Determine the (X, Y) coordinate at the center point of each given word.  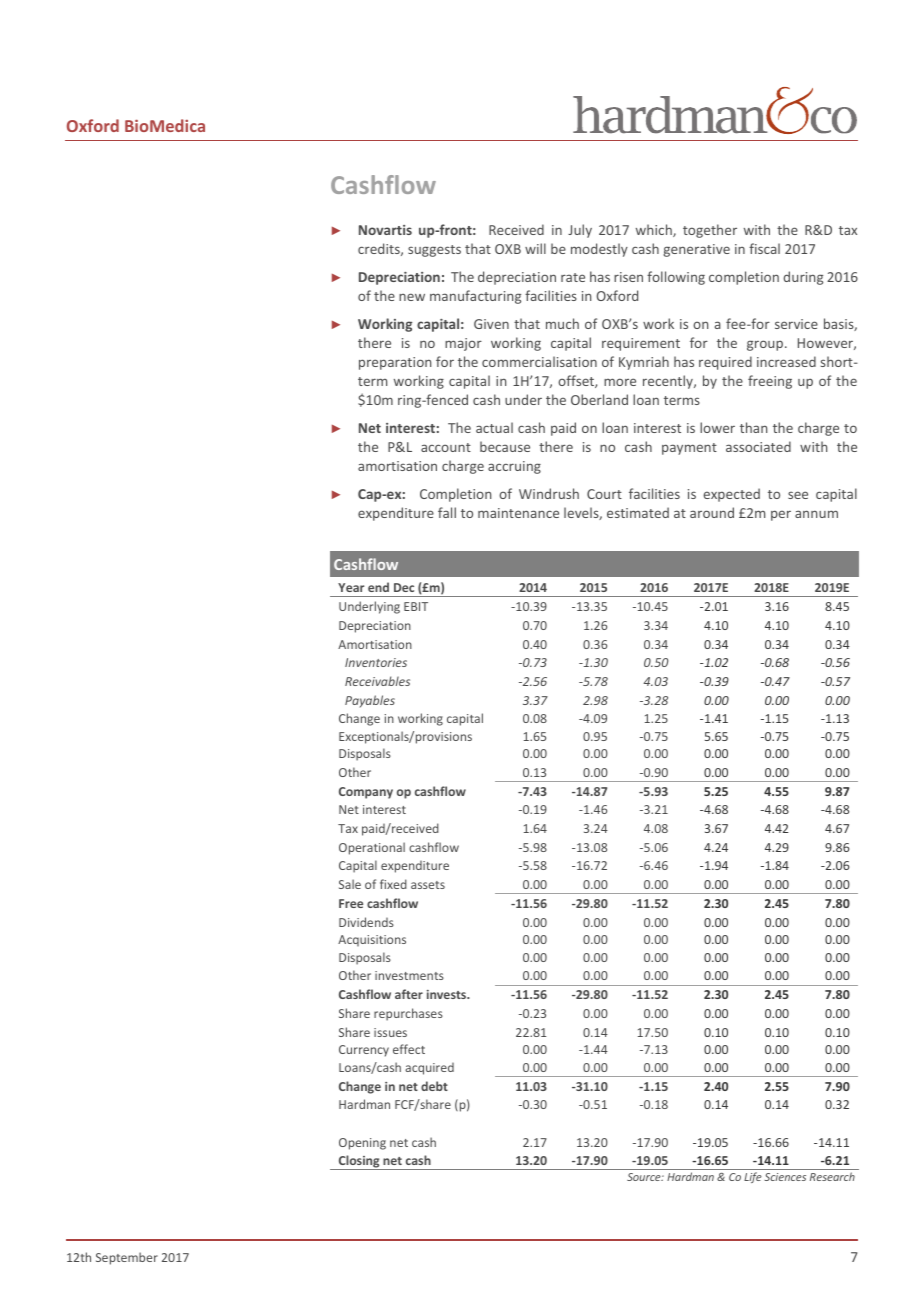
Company (366, 793)
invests (448, 994)
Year (351, 587)
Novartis (385, 230)
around (712, 512)
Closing (359, 1162)
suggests (434, 251)
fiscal (764, 248)
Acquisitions (372, 941)
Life (753, 1177)
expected (731, 495)
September (127, 1258)
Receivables (377, 681)
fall (447, 512)
